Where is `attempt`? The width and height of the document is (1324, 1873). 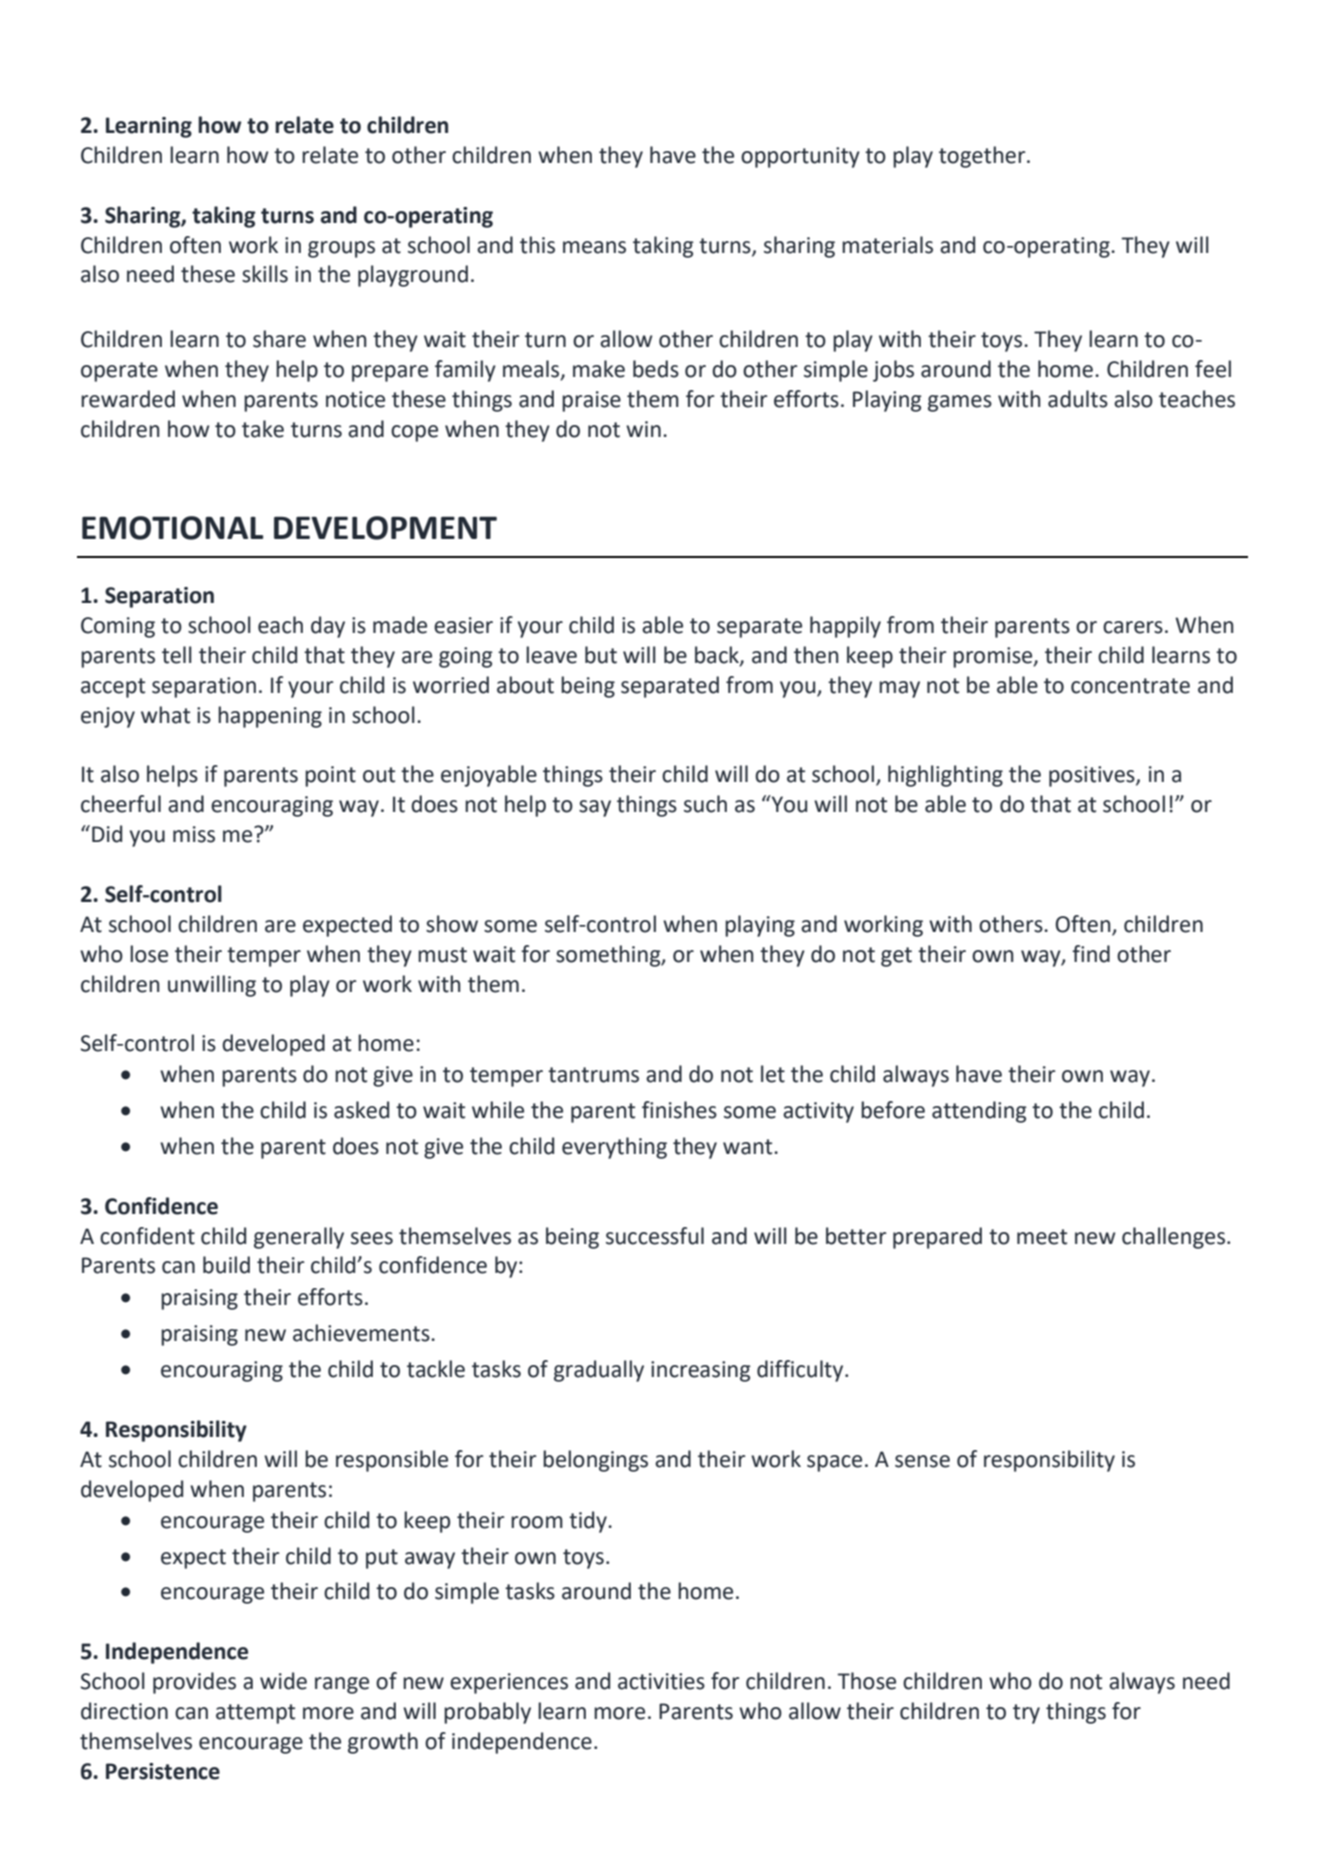
attempt is located at coordinates (255, 1714).
